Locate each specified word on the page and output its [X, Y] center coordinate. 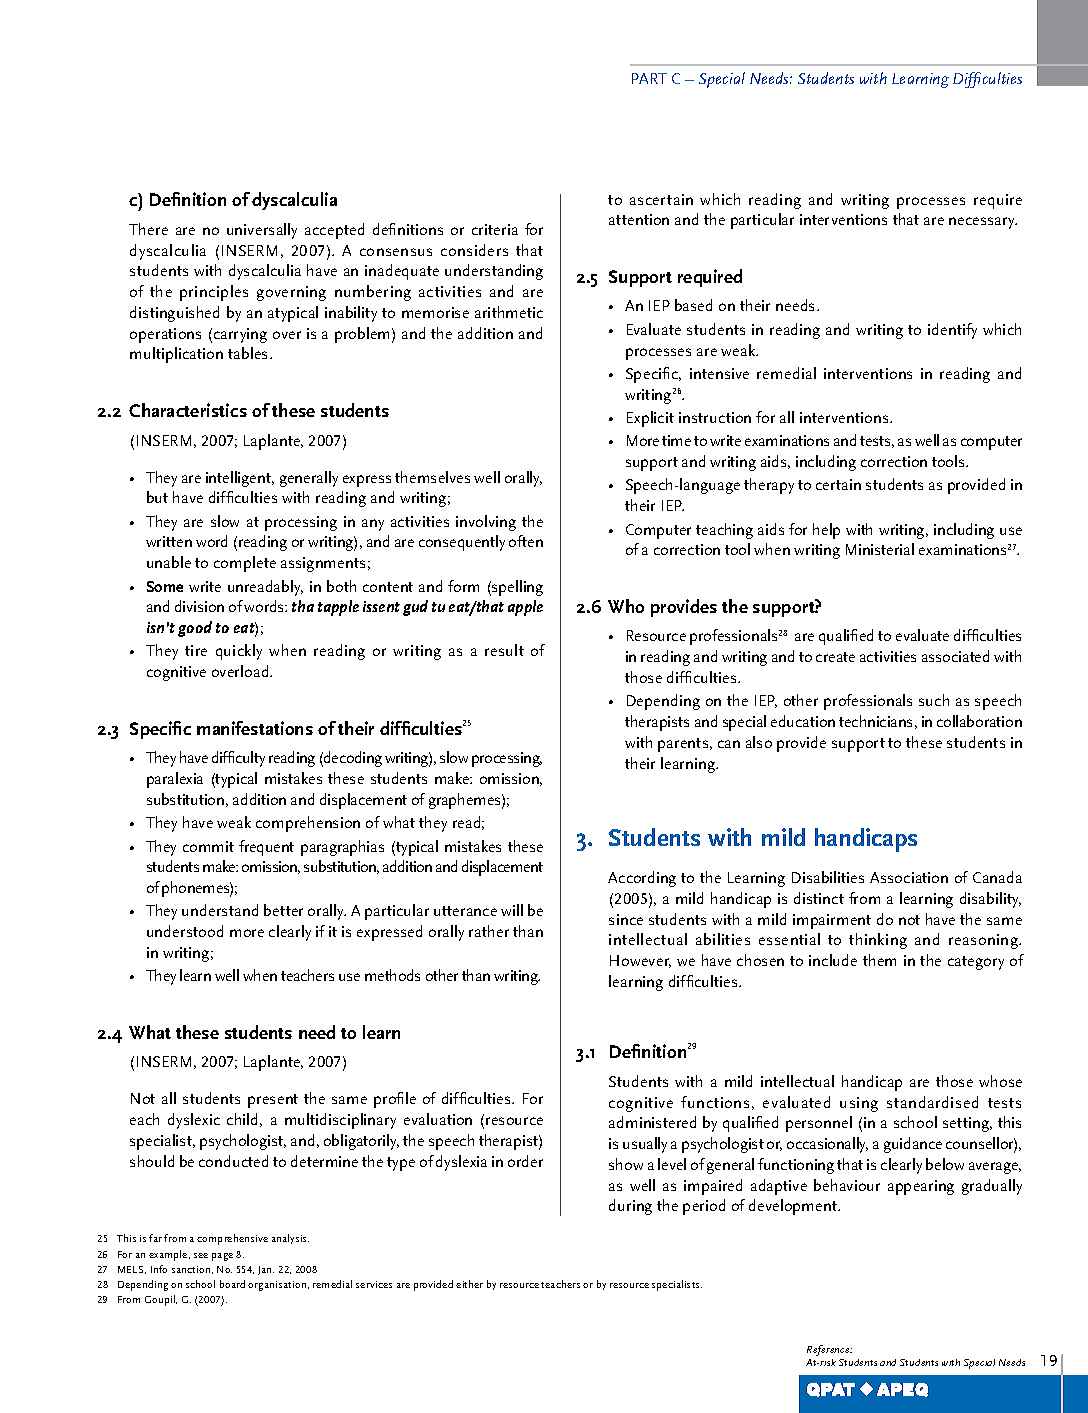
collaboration [979, 721]
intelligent [240, 479]
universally [262, 231]
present [273, 1101]
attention [639, 219]
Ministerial [880, 549]
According [642, 879]
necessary [983, 223]
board [232, 1284]
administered [652, 1122]
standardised [932, 1102]
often [526, 541]
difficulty [238, 759]
